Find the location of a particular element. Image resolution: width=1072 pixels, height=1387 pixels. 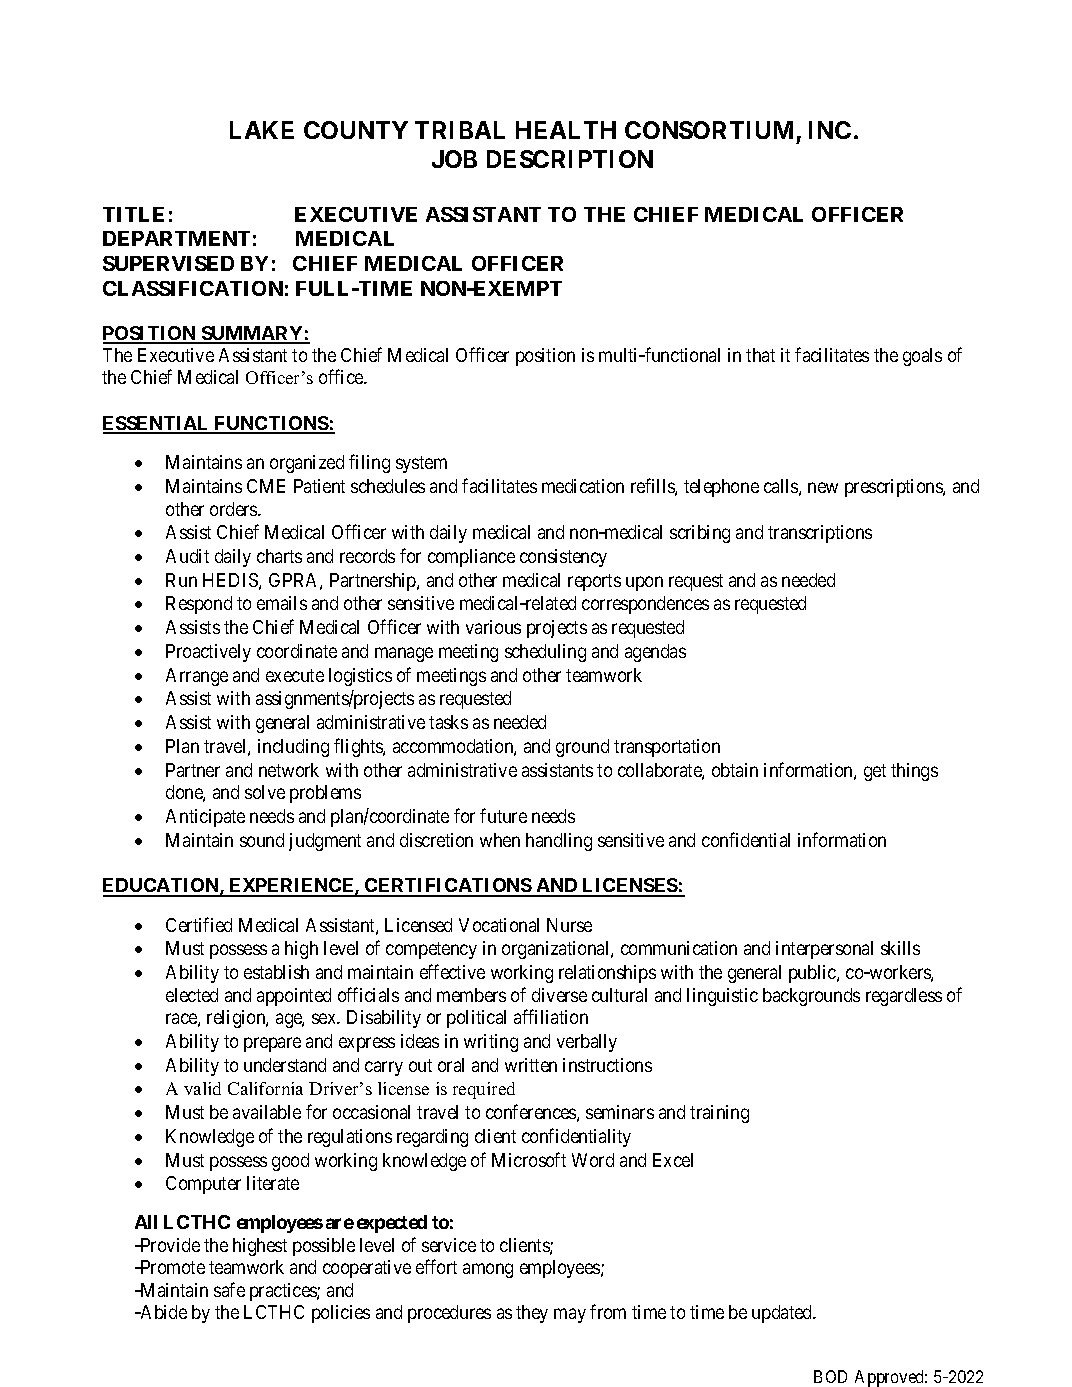

DESCRIPTION is located at coordinates (570, 159).
